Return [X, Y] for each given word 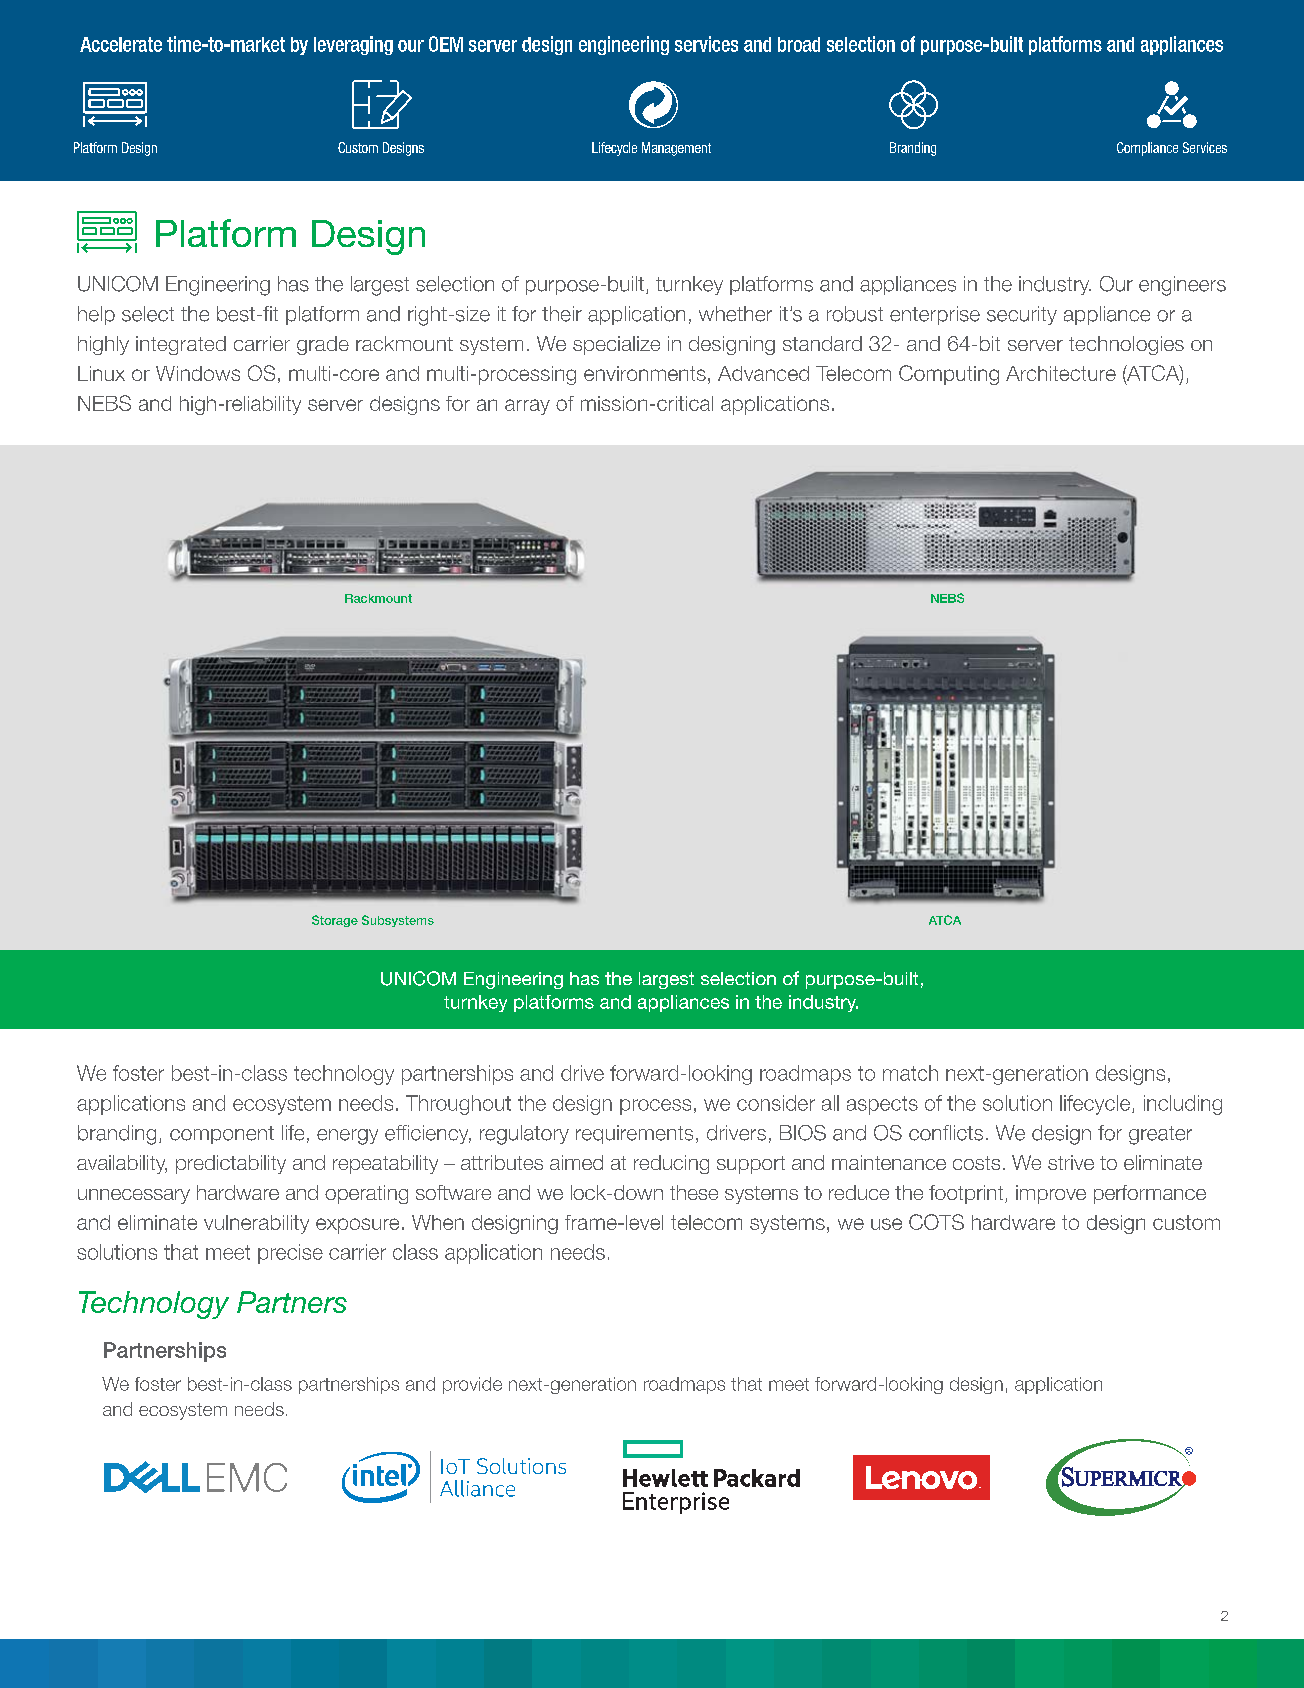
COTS [936, 1222]
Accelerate [121, 44]
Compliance [1147, 149]
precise [290, 1254]
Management [676, 149]
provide [472, 1385]
